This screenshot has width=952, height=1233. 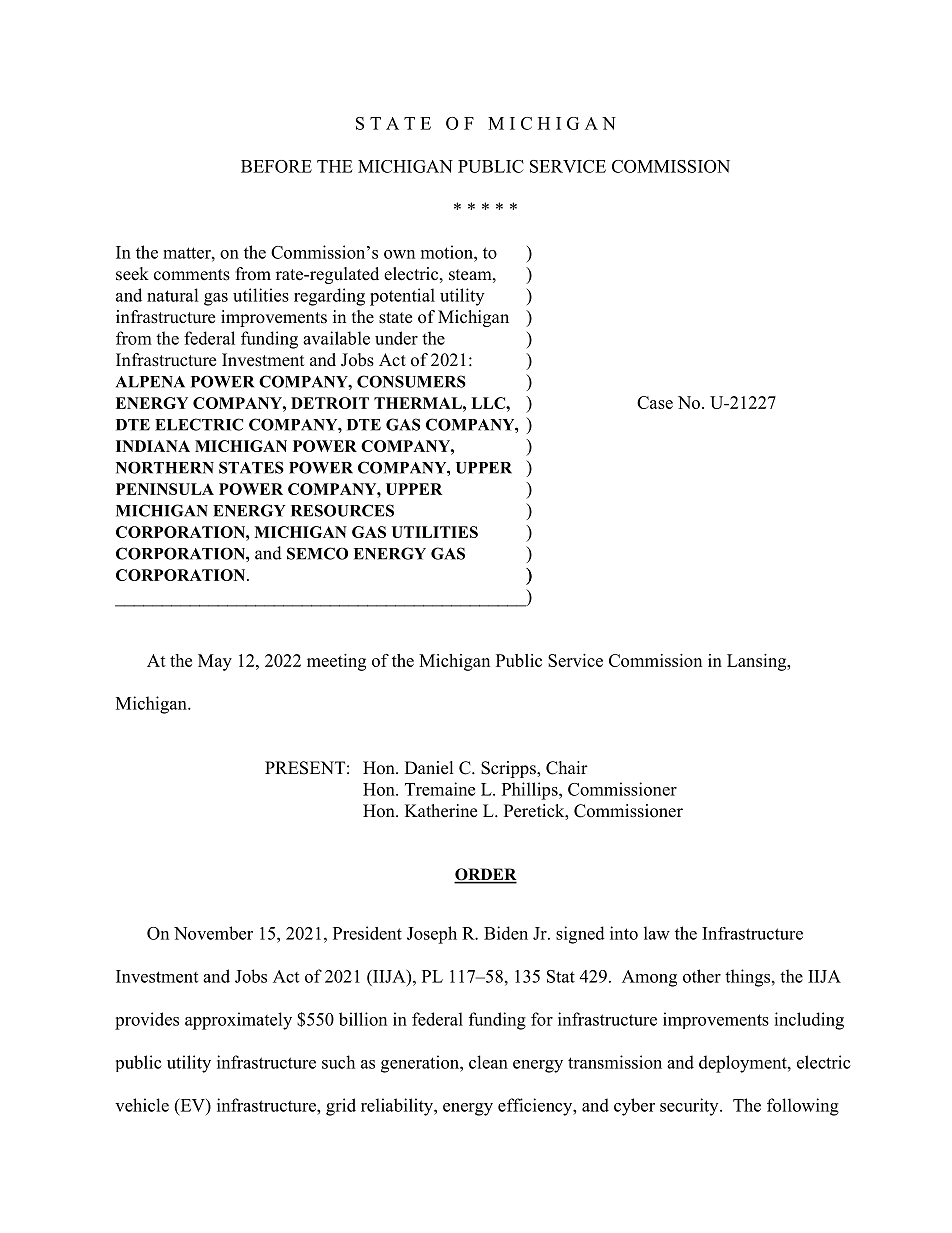 What do you see at coordinates (488, 1062) in the screenshot?
I see `clean` at bounding box center [488, 1062].
